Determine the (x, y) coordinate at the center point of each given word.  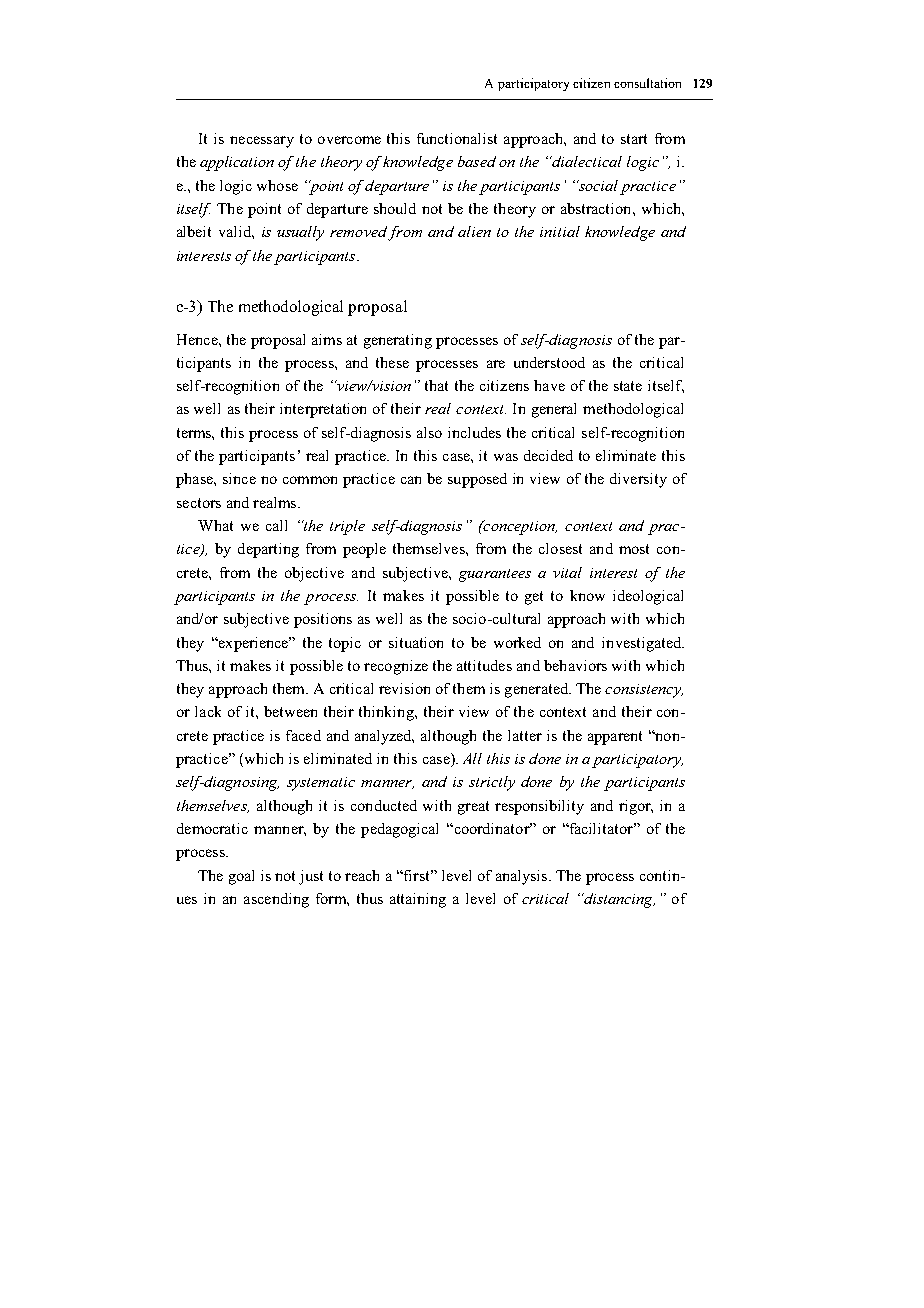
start (634, 139)
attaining (418, 900)
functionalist (457, 138)
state (628, 386)
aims (327, 339)
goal (241, 877)
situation (416, 642)
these (392, 362)
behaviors (575, 665)
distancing (618, 900)
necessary (262, 142)
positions (323, 620)
